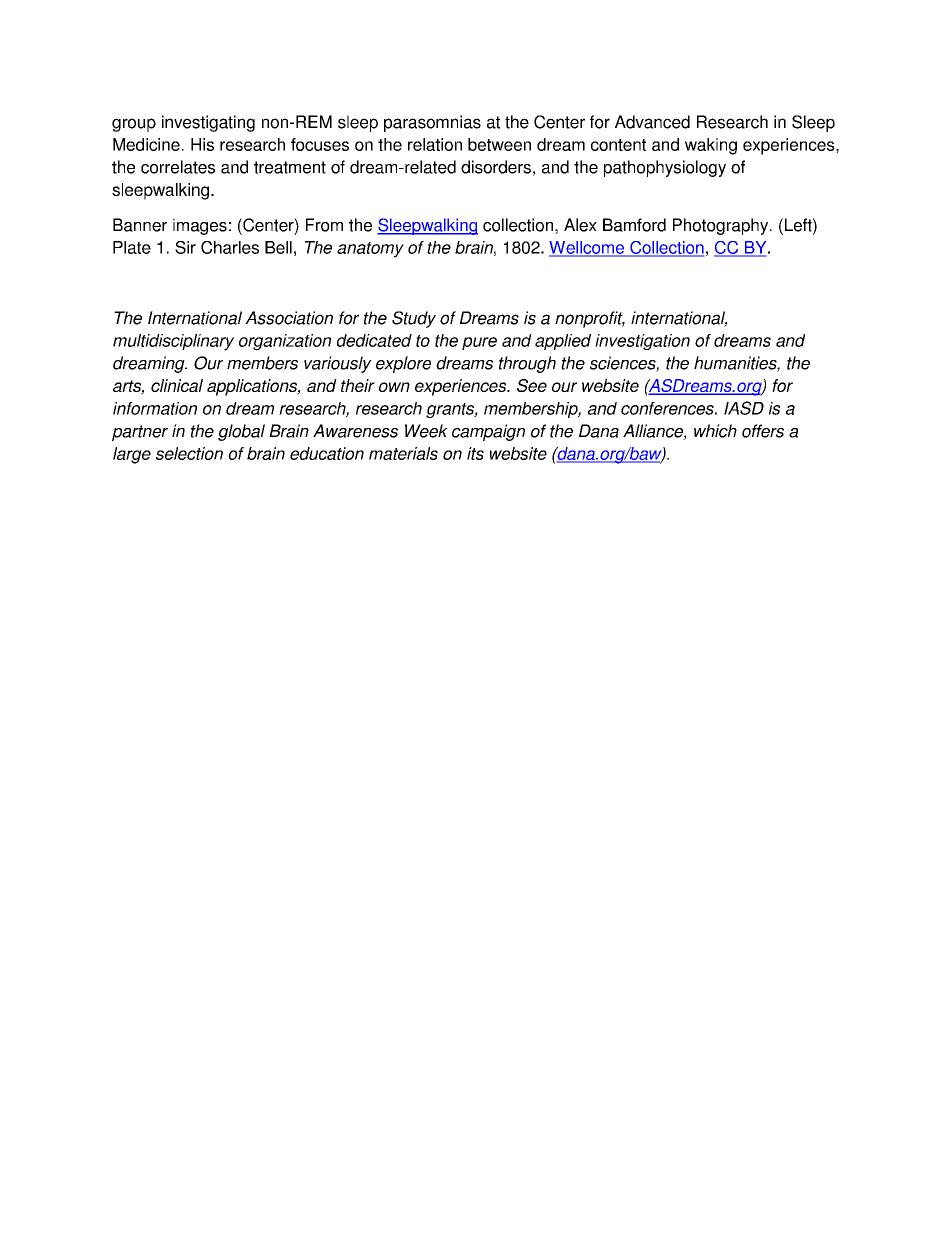 The image size is (952, 1233). Describe the element at coordinates (414, 319) in the document. I see `Study` at that location.
